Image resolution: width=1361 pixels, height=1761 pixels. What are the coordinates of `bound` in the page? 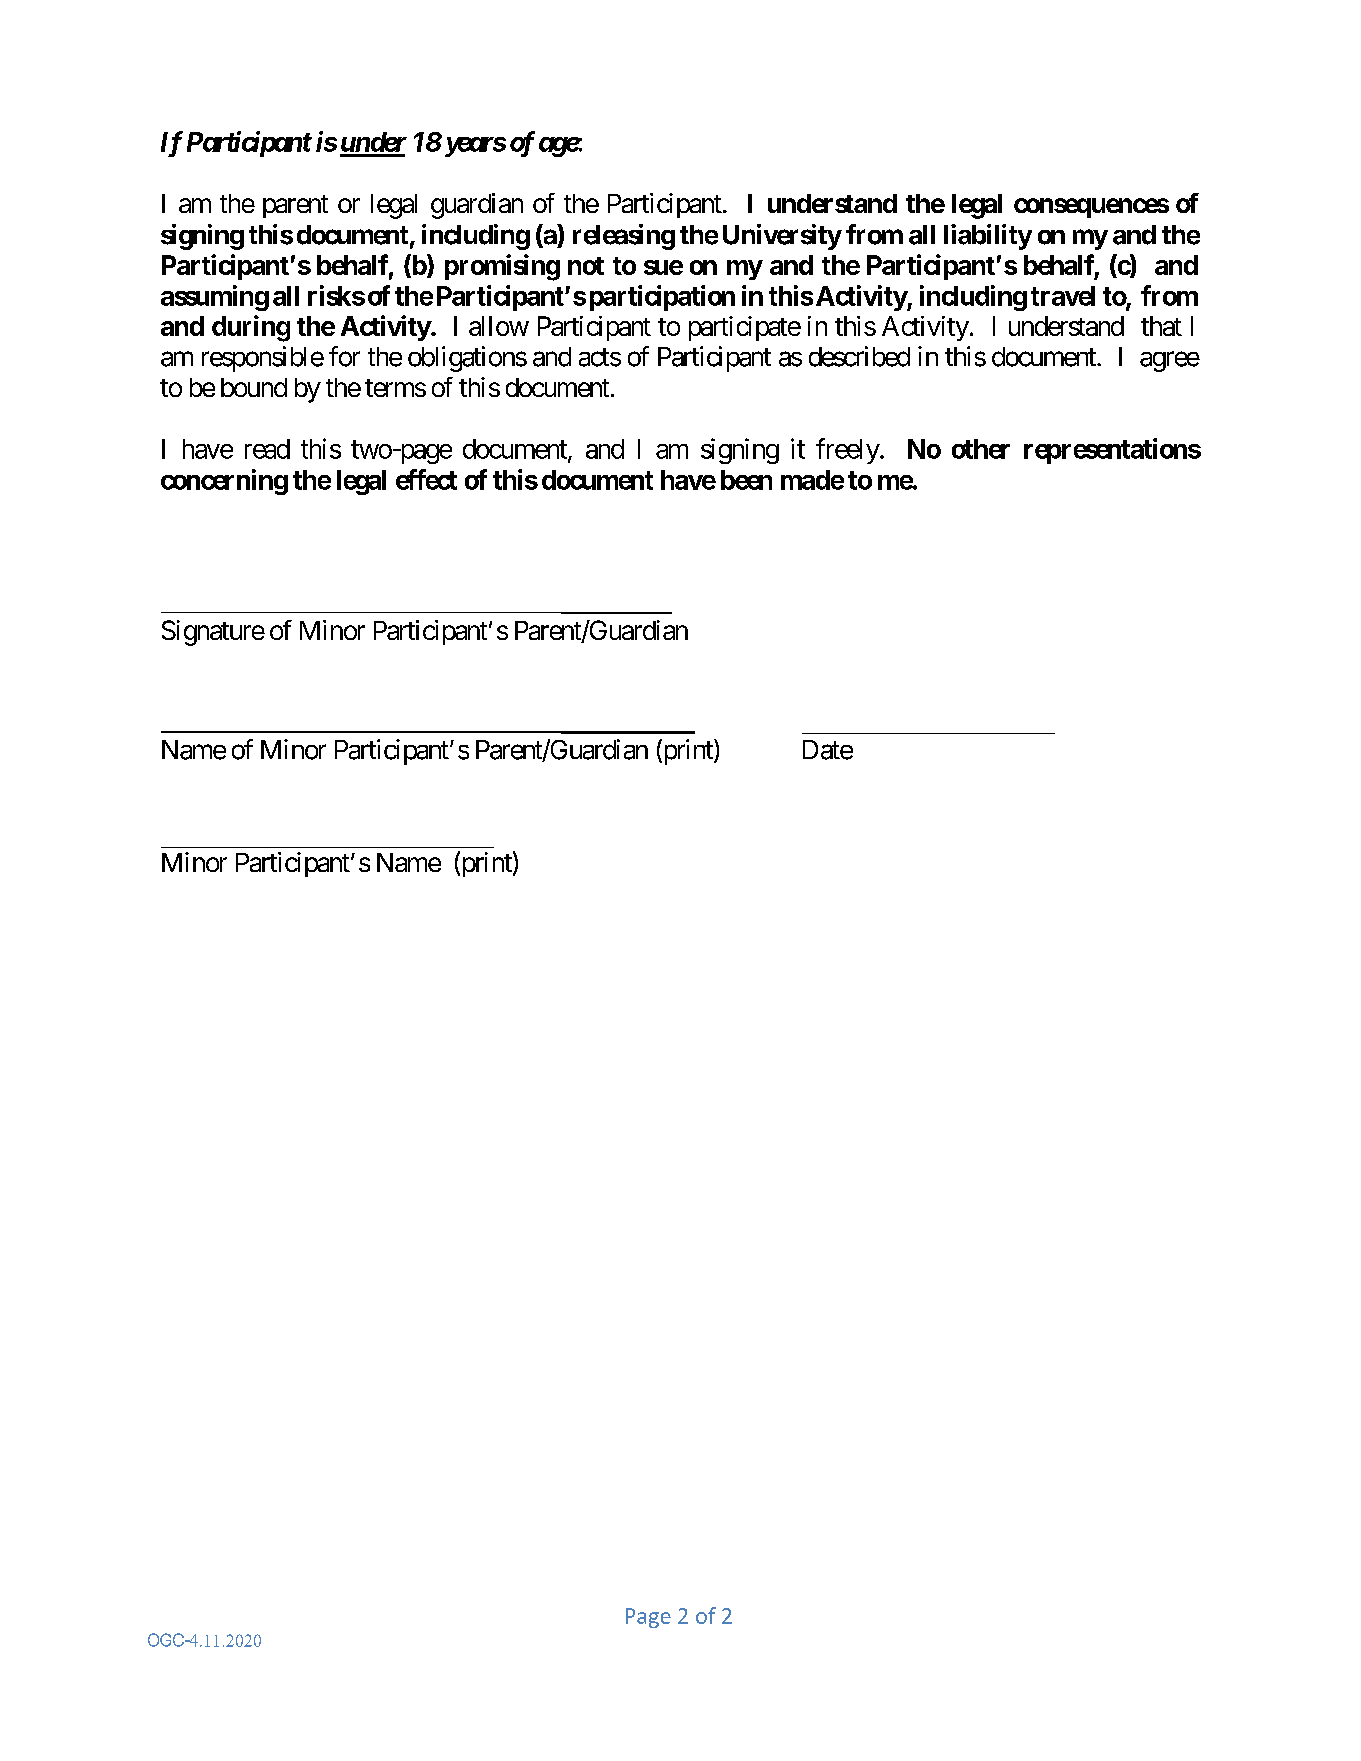 It's located at (254, 387).
